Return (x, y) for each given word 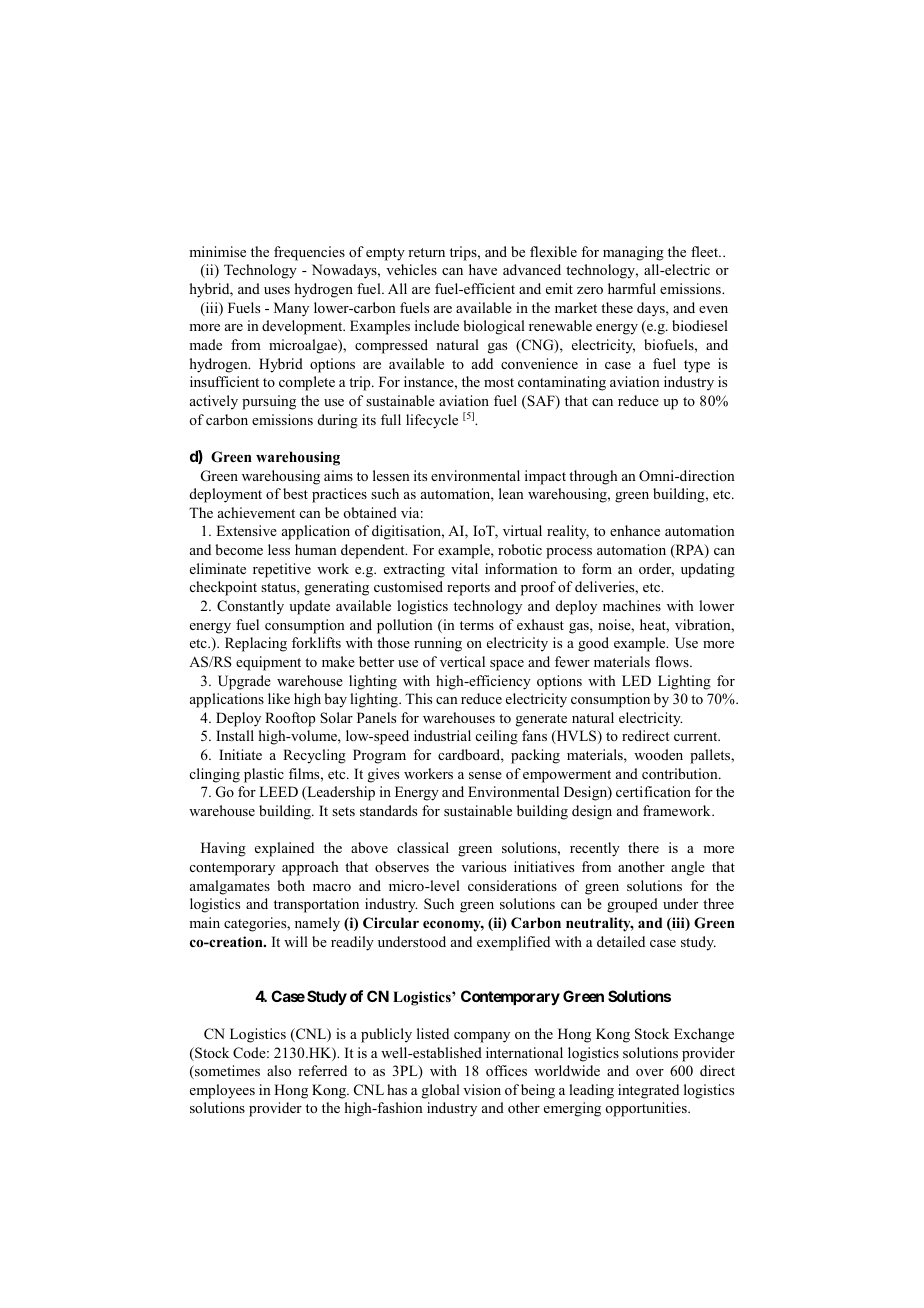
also (279, 1070)
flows (673, 661)
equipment (268, 663)
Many (291, 309)
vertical (462, 661)
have (483, 269)
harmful (632, 288)
